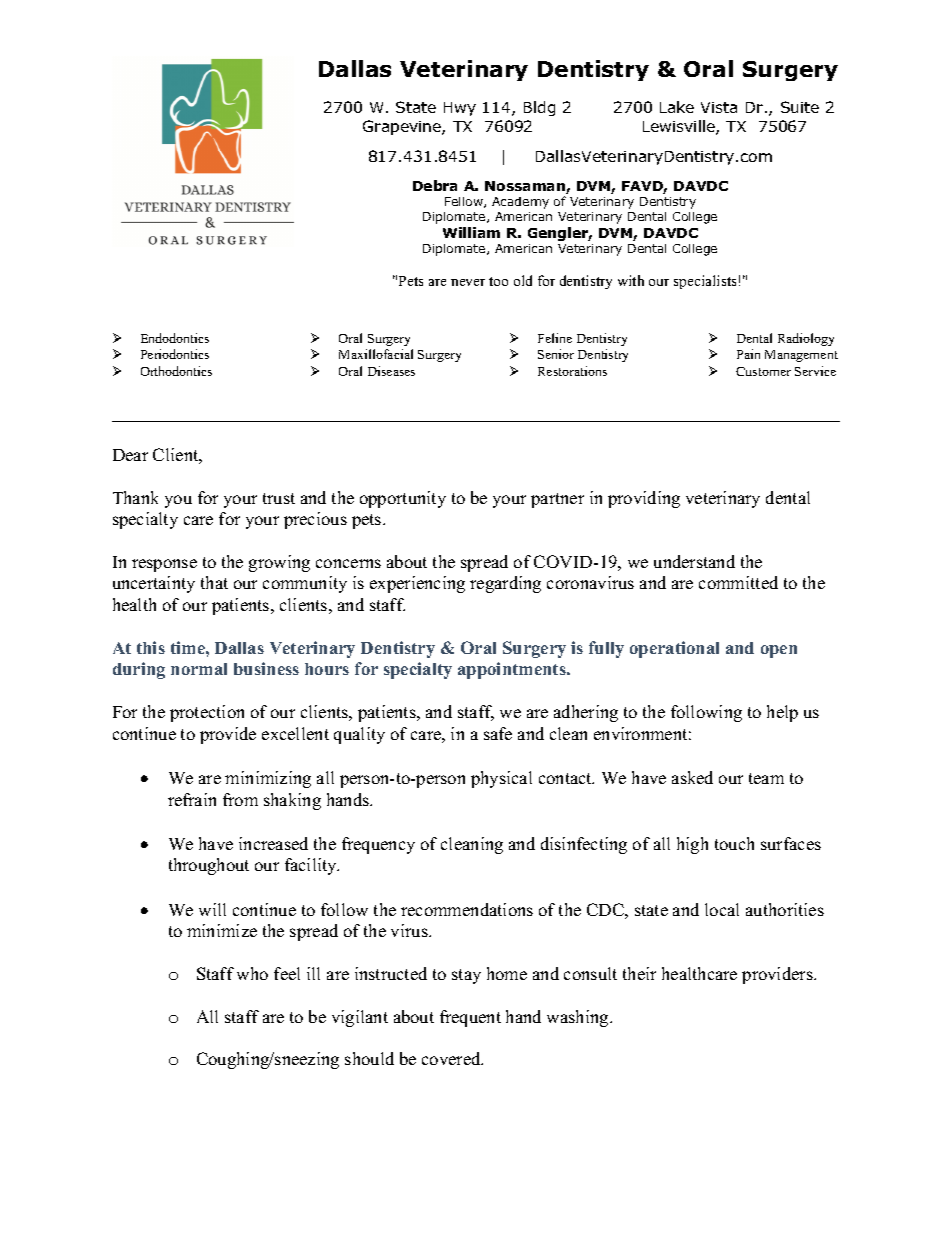  What do you see at coordinates (252, 973) in the screenshot?
I see `who` at bounding box center [252, 973].
